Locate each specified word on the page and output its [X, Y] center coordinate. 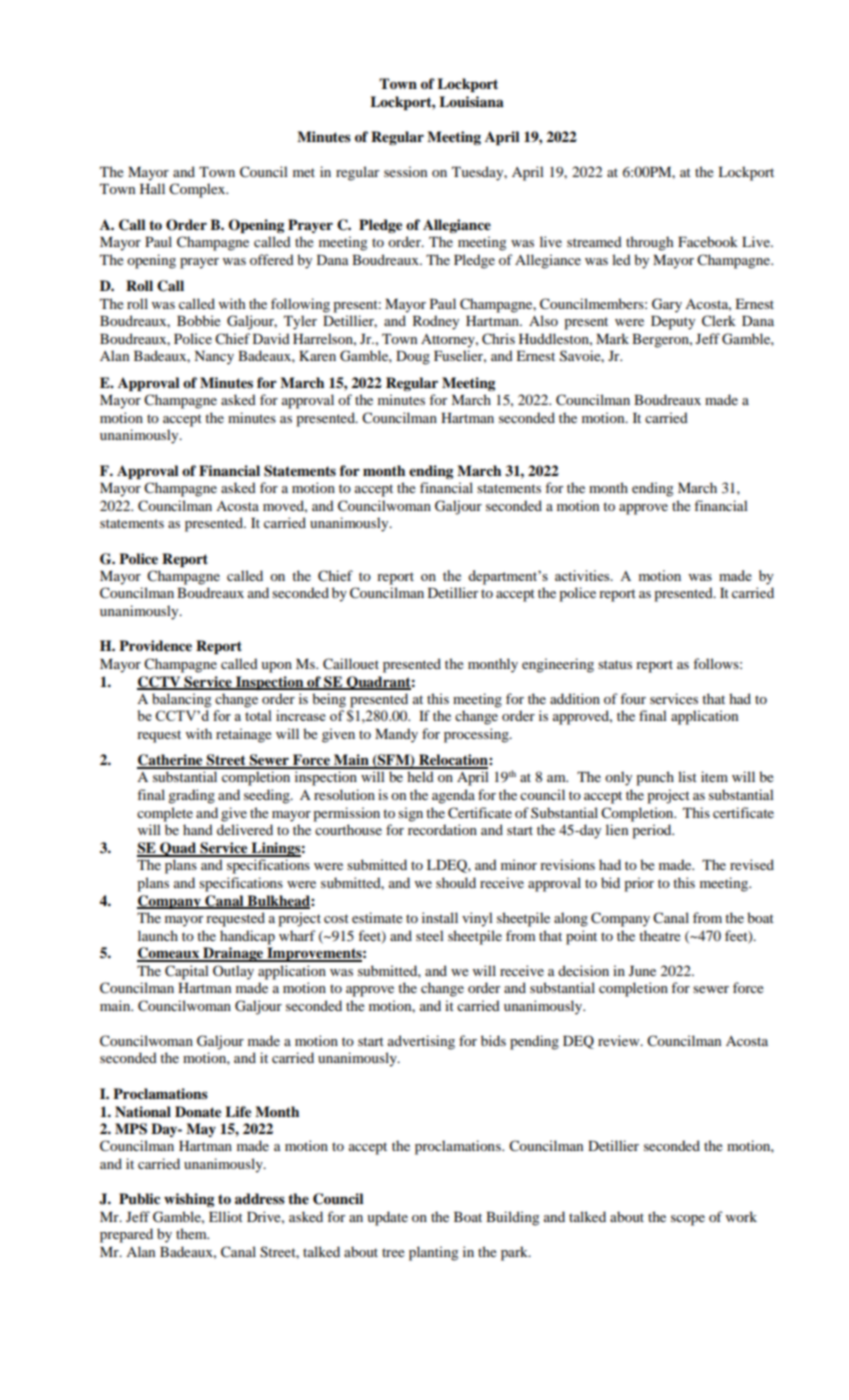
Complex [198, 190]
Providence [155, 645]
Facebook [708, 241]
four [633, 698]
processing [477, 735]
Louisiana [471, 101]
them [192, 1233]
